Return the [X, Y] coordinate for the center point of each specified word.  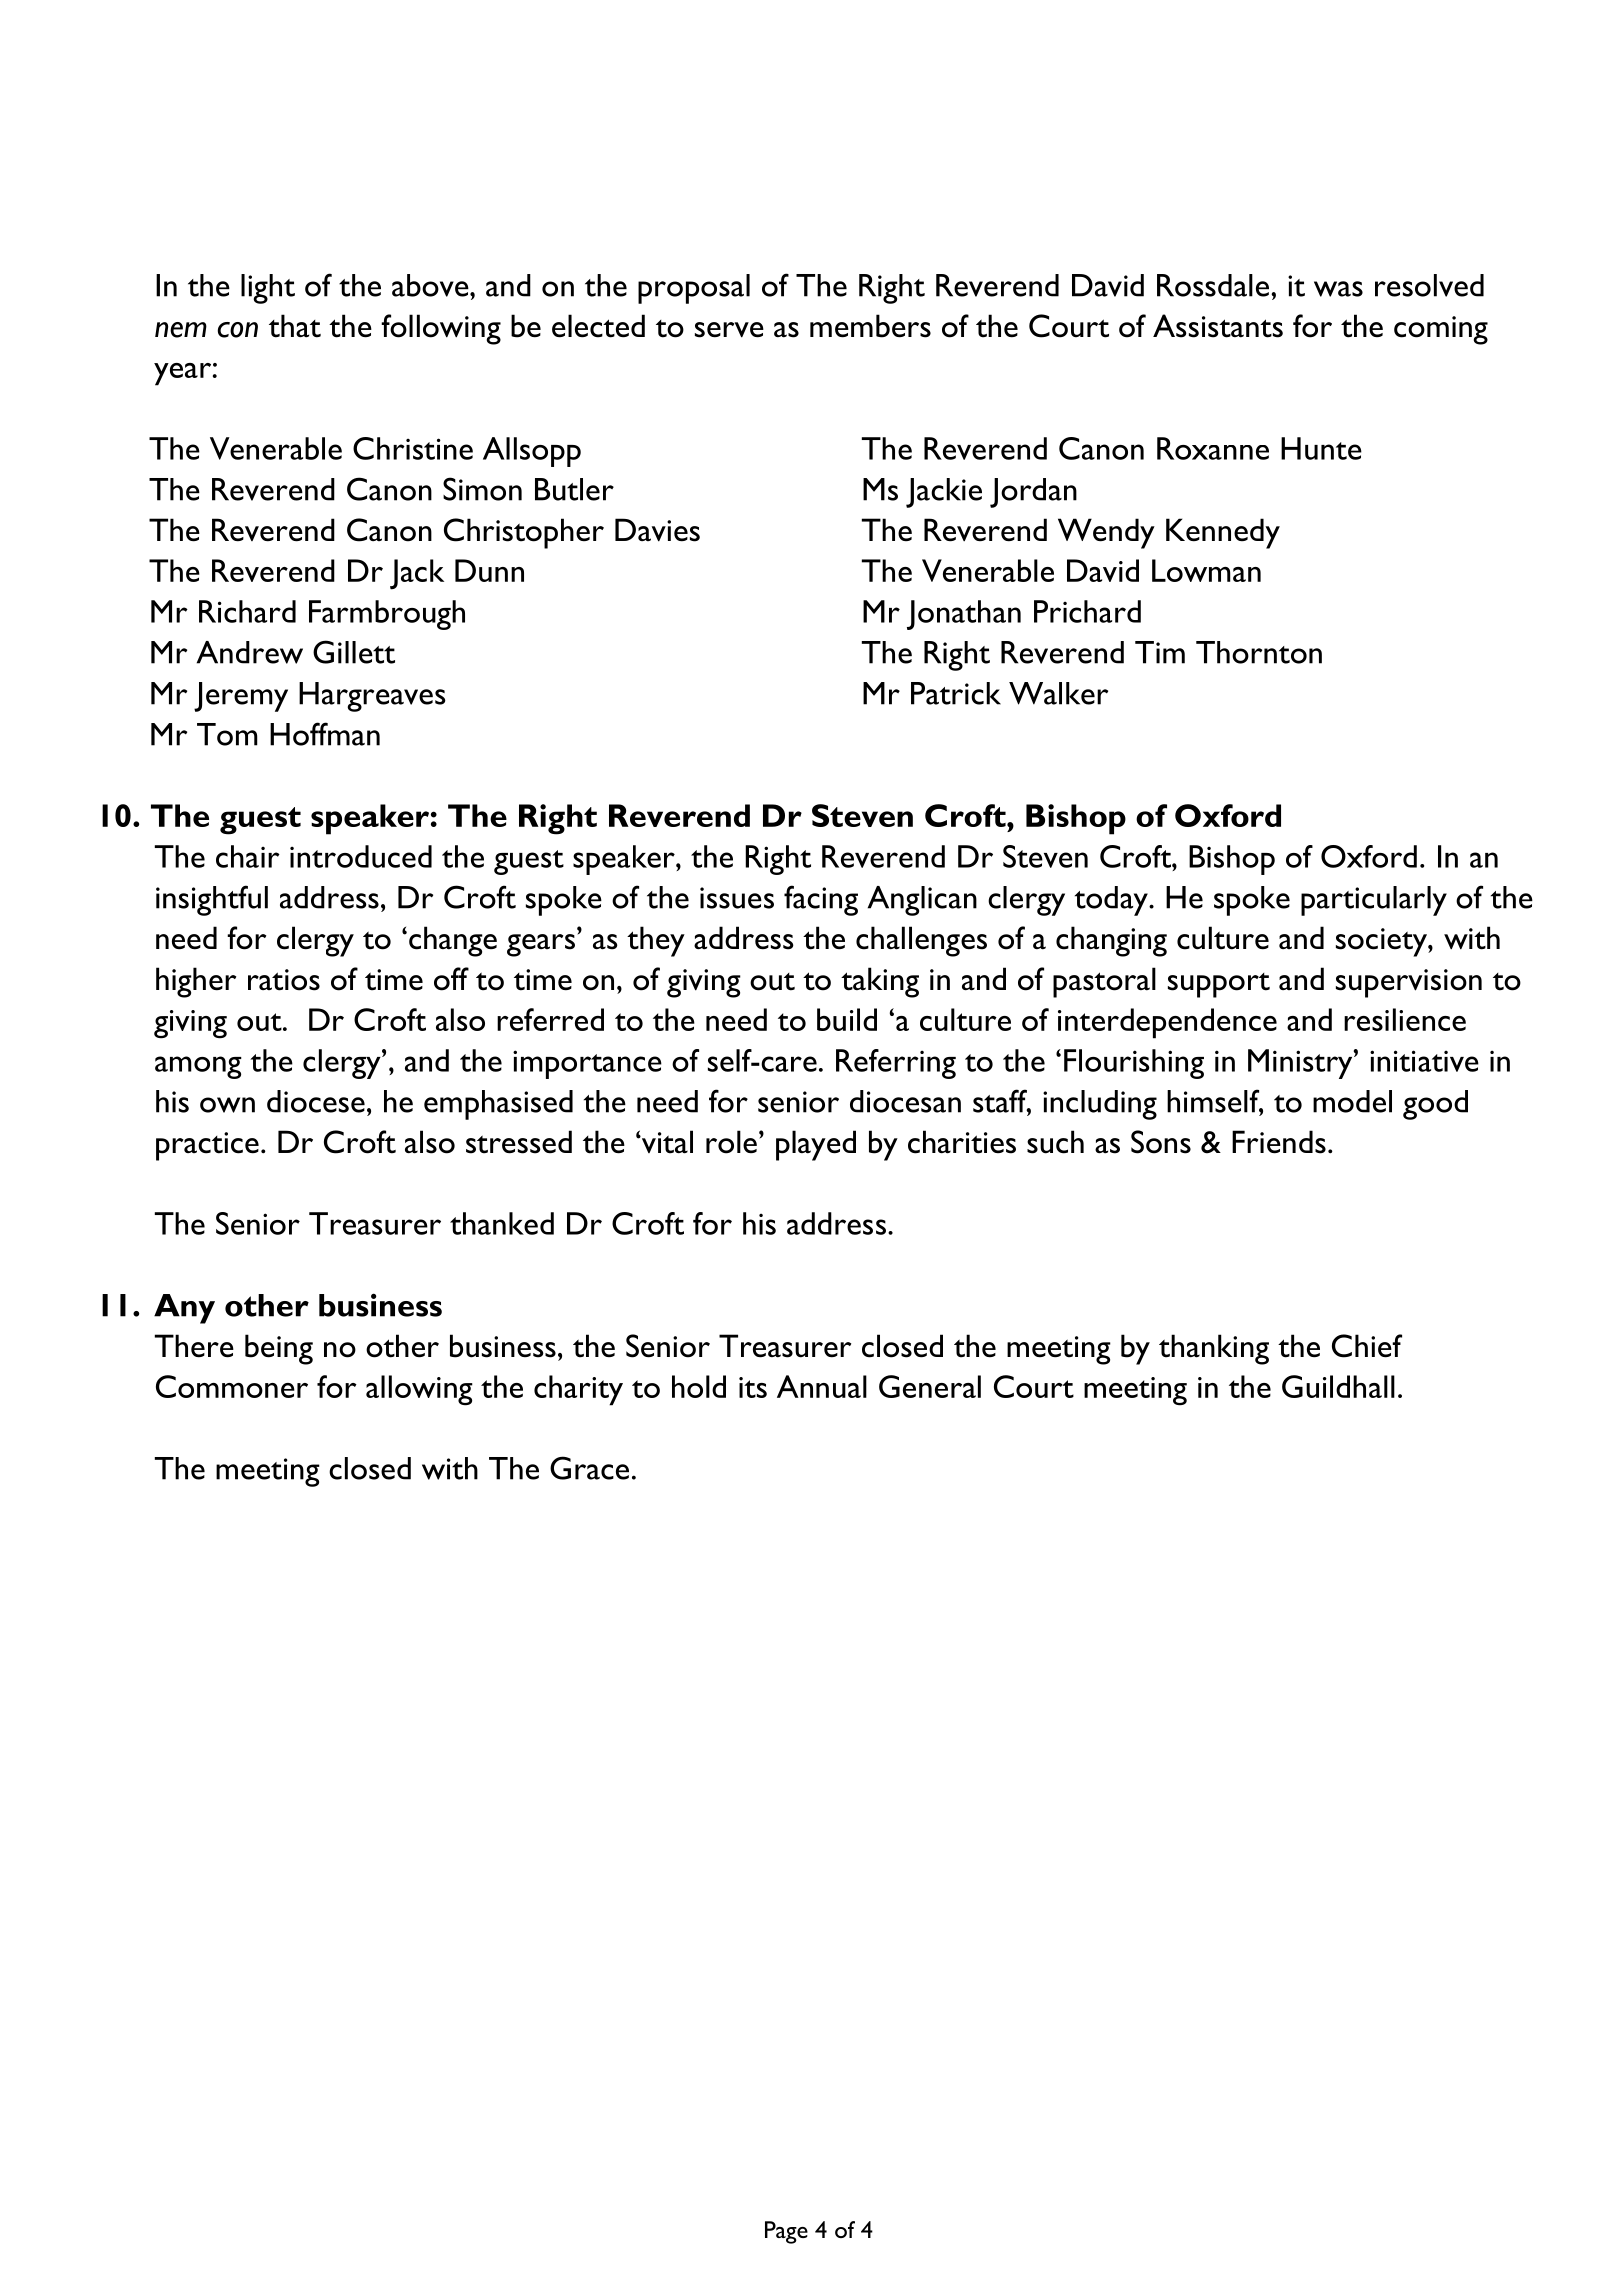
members [870, 326]
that [295, 326]
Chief [1367, 1346]
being [279, 1349]
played [816, 1145]
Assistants [1218, 326]
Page [786, 2232]
